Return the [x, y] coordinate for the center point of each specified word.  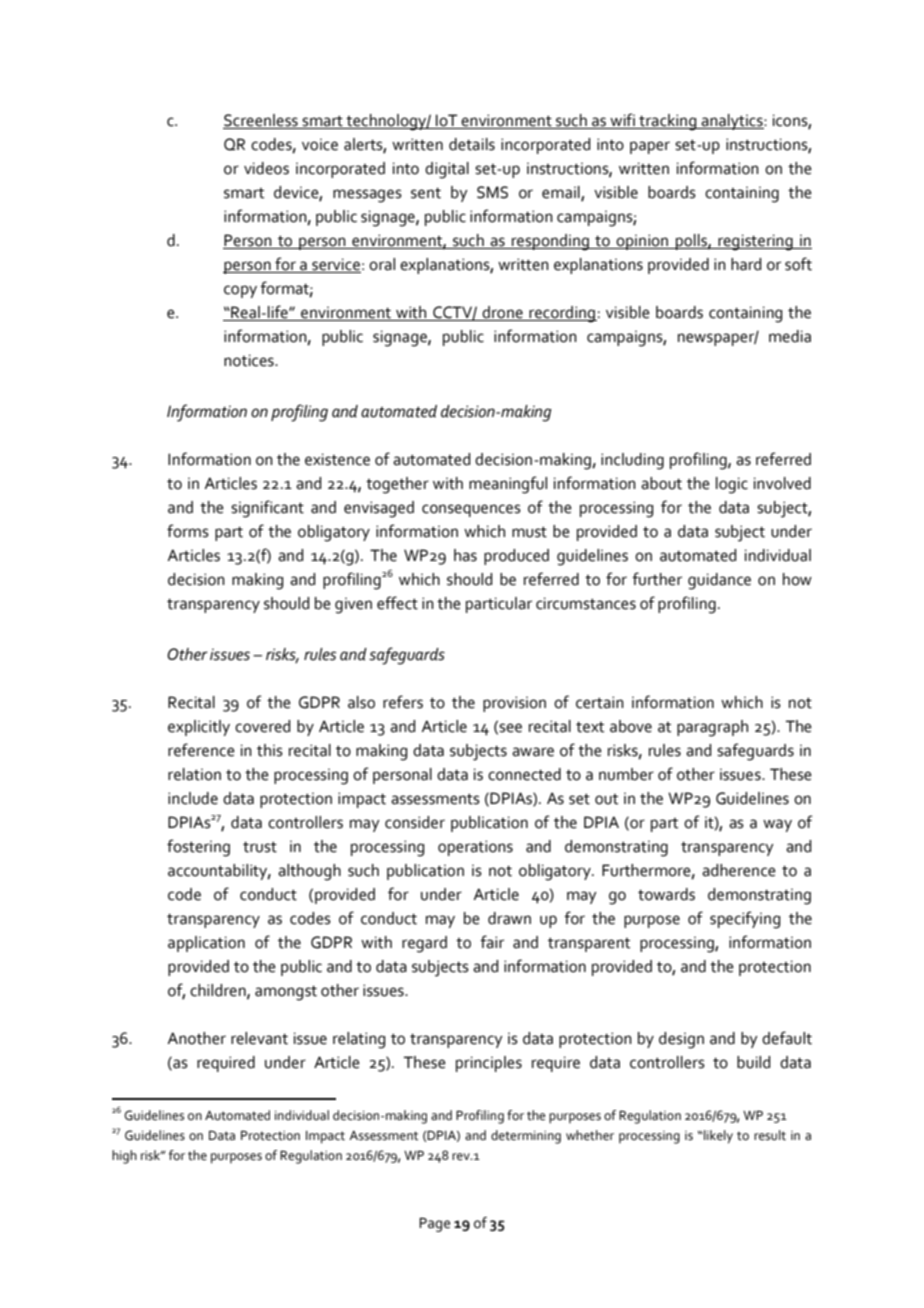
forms [188, 531]
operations [475, 848]
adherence [739, 870]
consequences [471, 510]
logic [732, 485]
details [472, 144]
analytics [732, 122]
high [124, 1157]
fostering [198, 848]
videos [266, 168]
